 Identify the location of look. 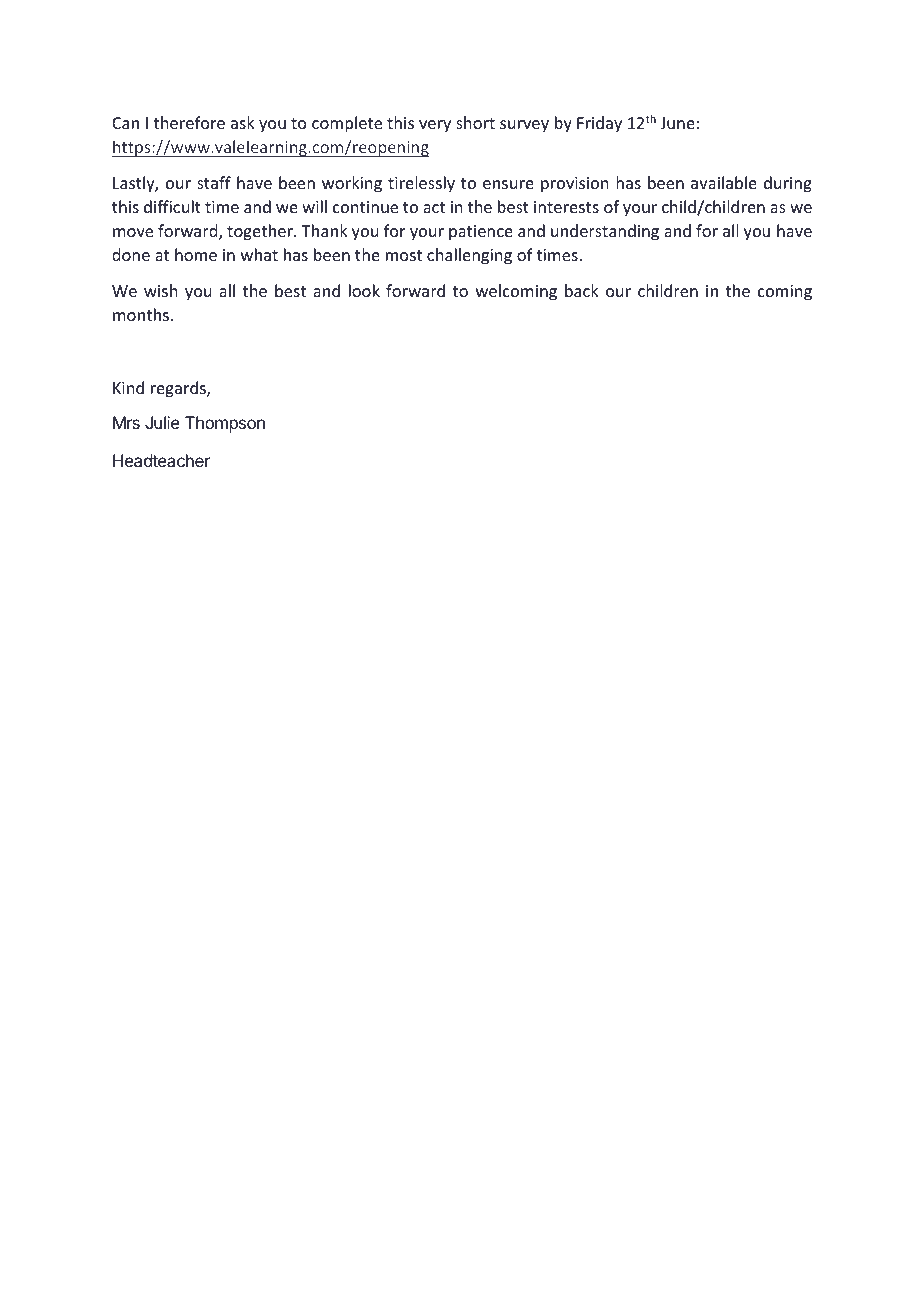
(364, 290).
